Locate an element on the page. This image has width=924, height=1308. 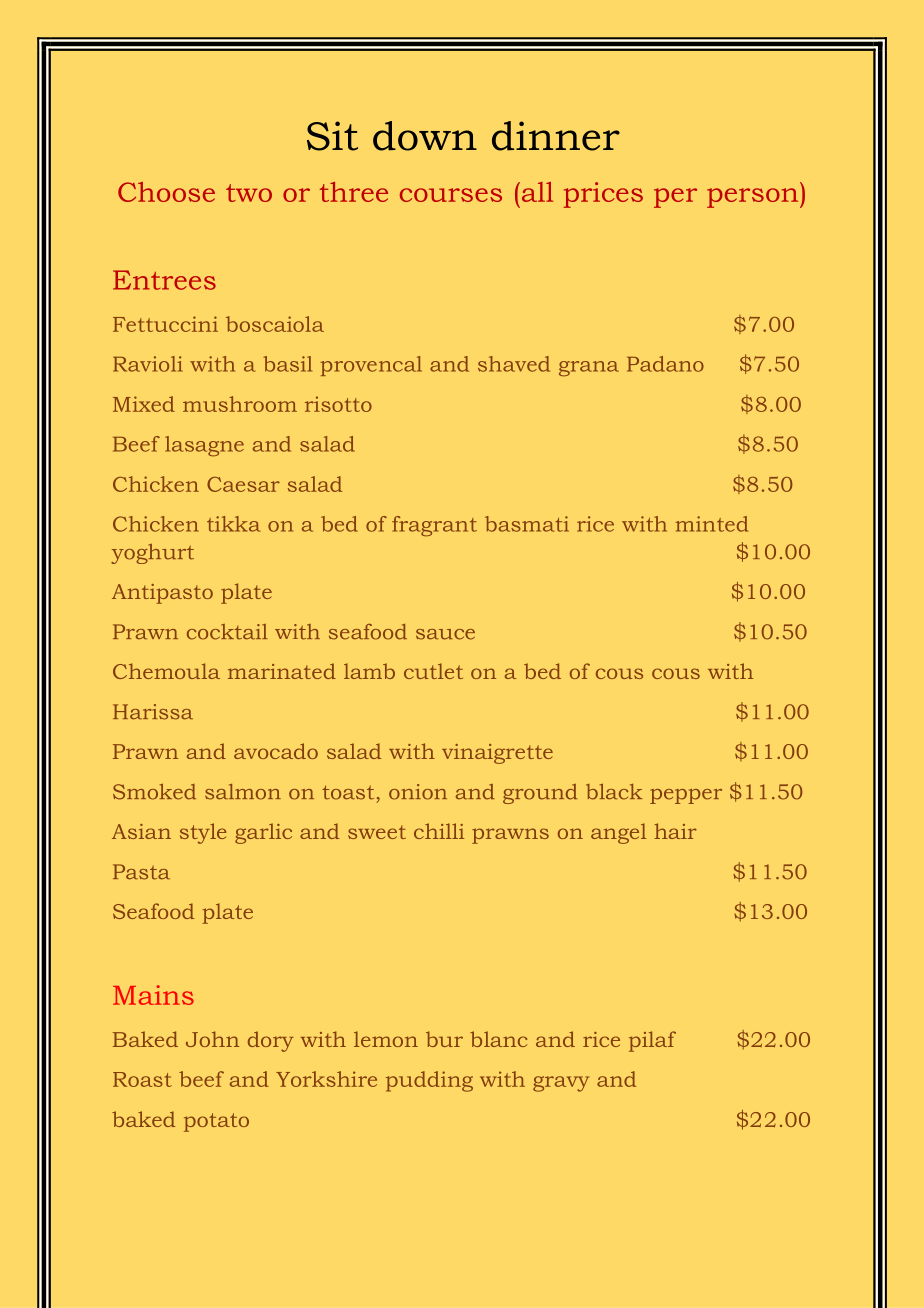
bur is located at coordinates (444, 1039).
